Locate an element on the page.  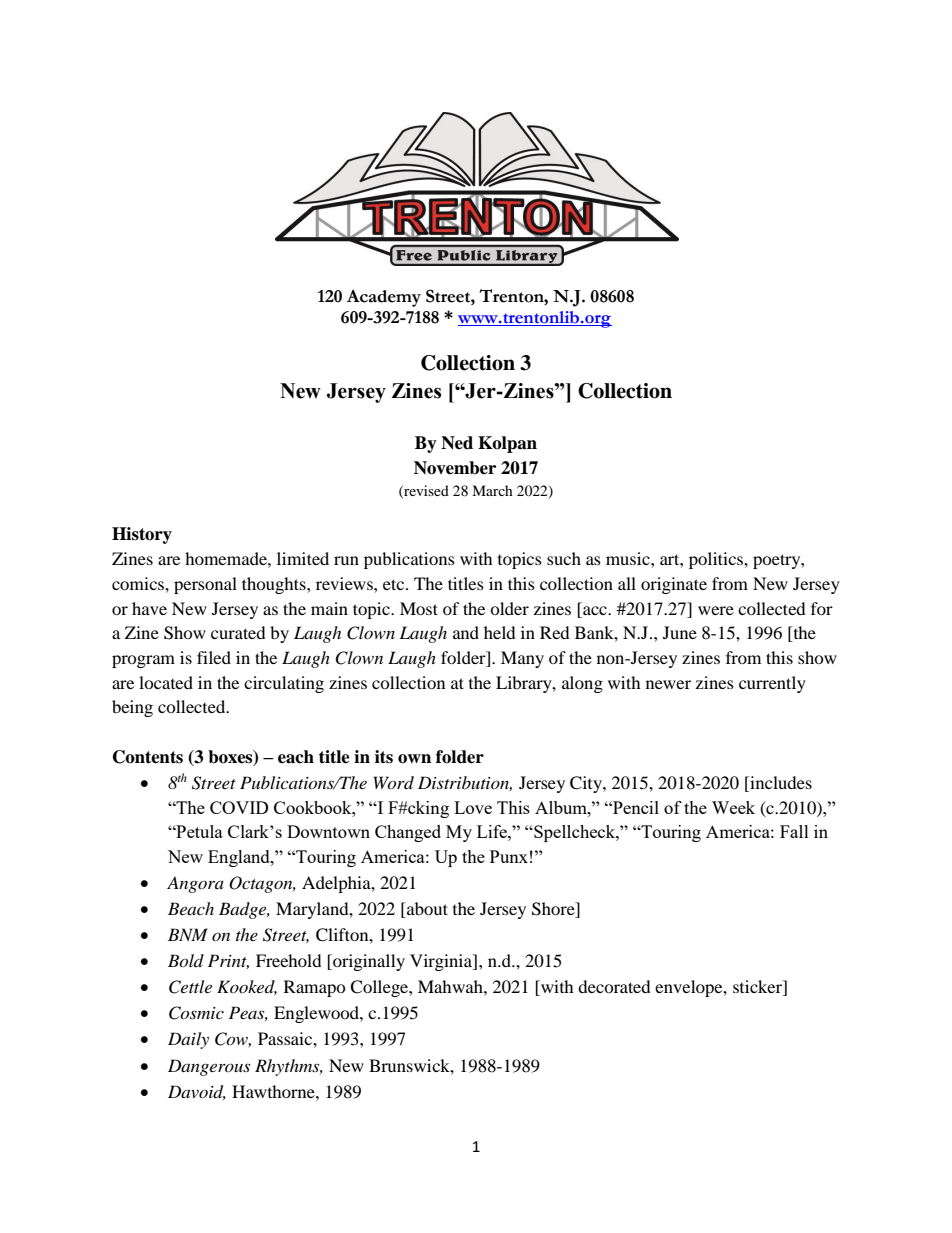
Many is located at coordinates (522, 659).
